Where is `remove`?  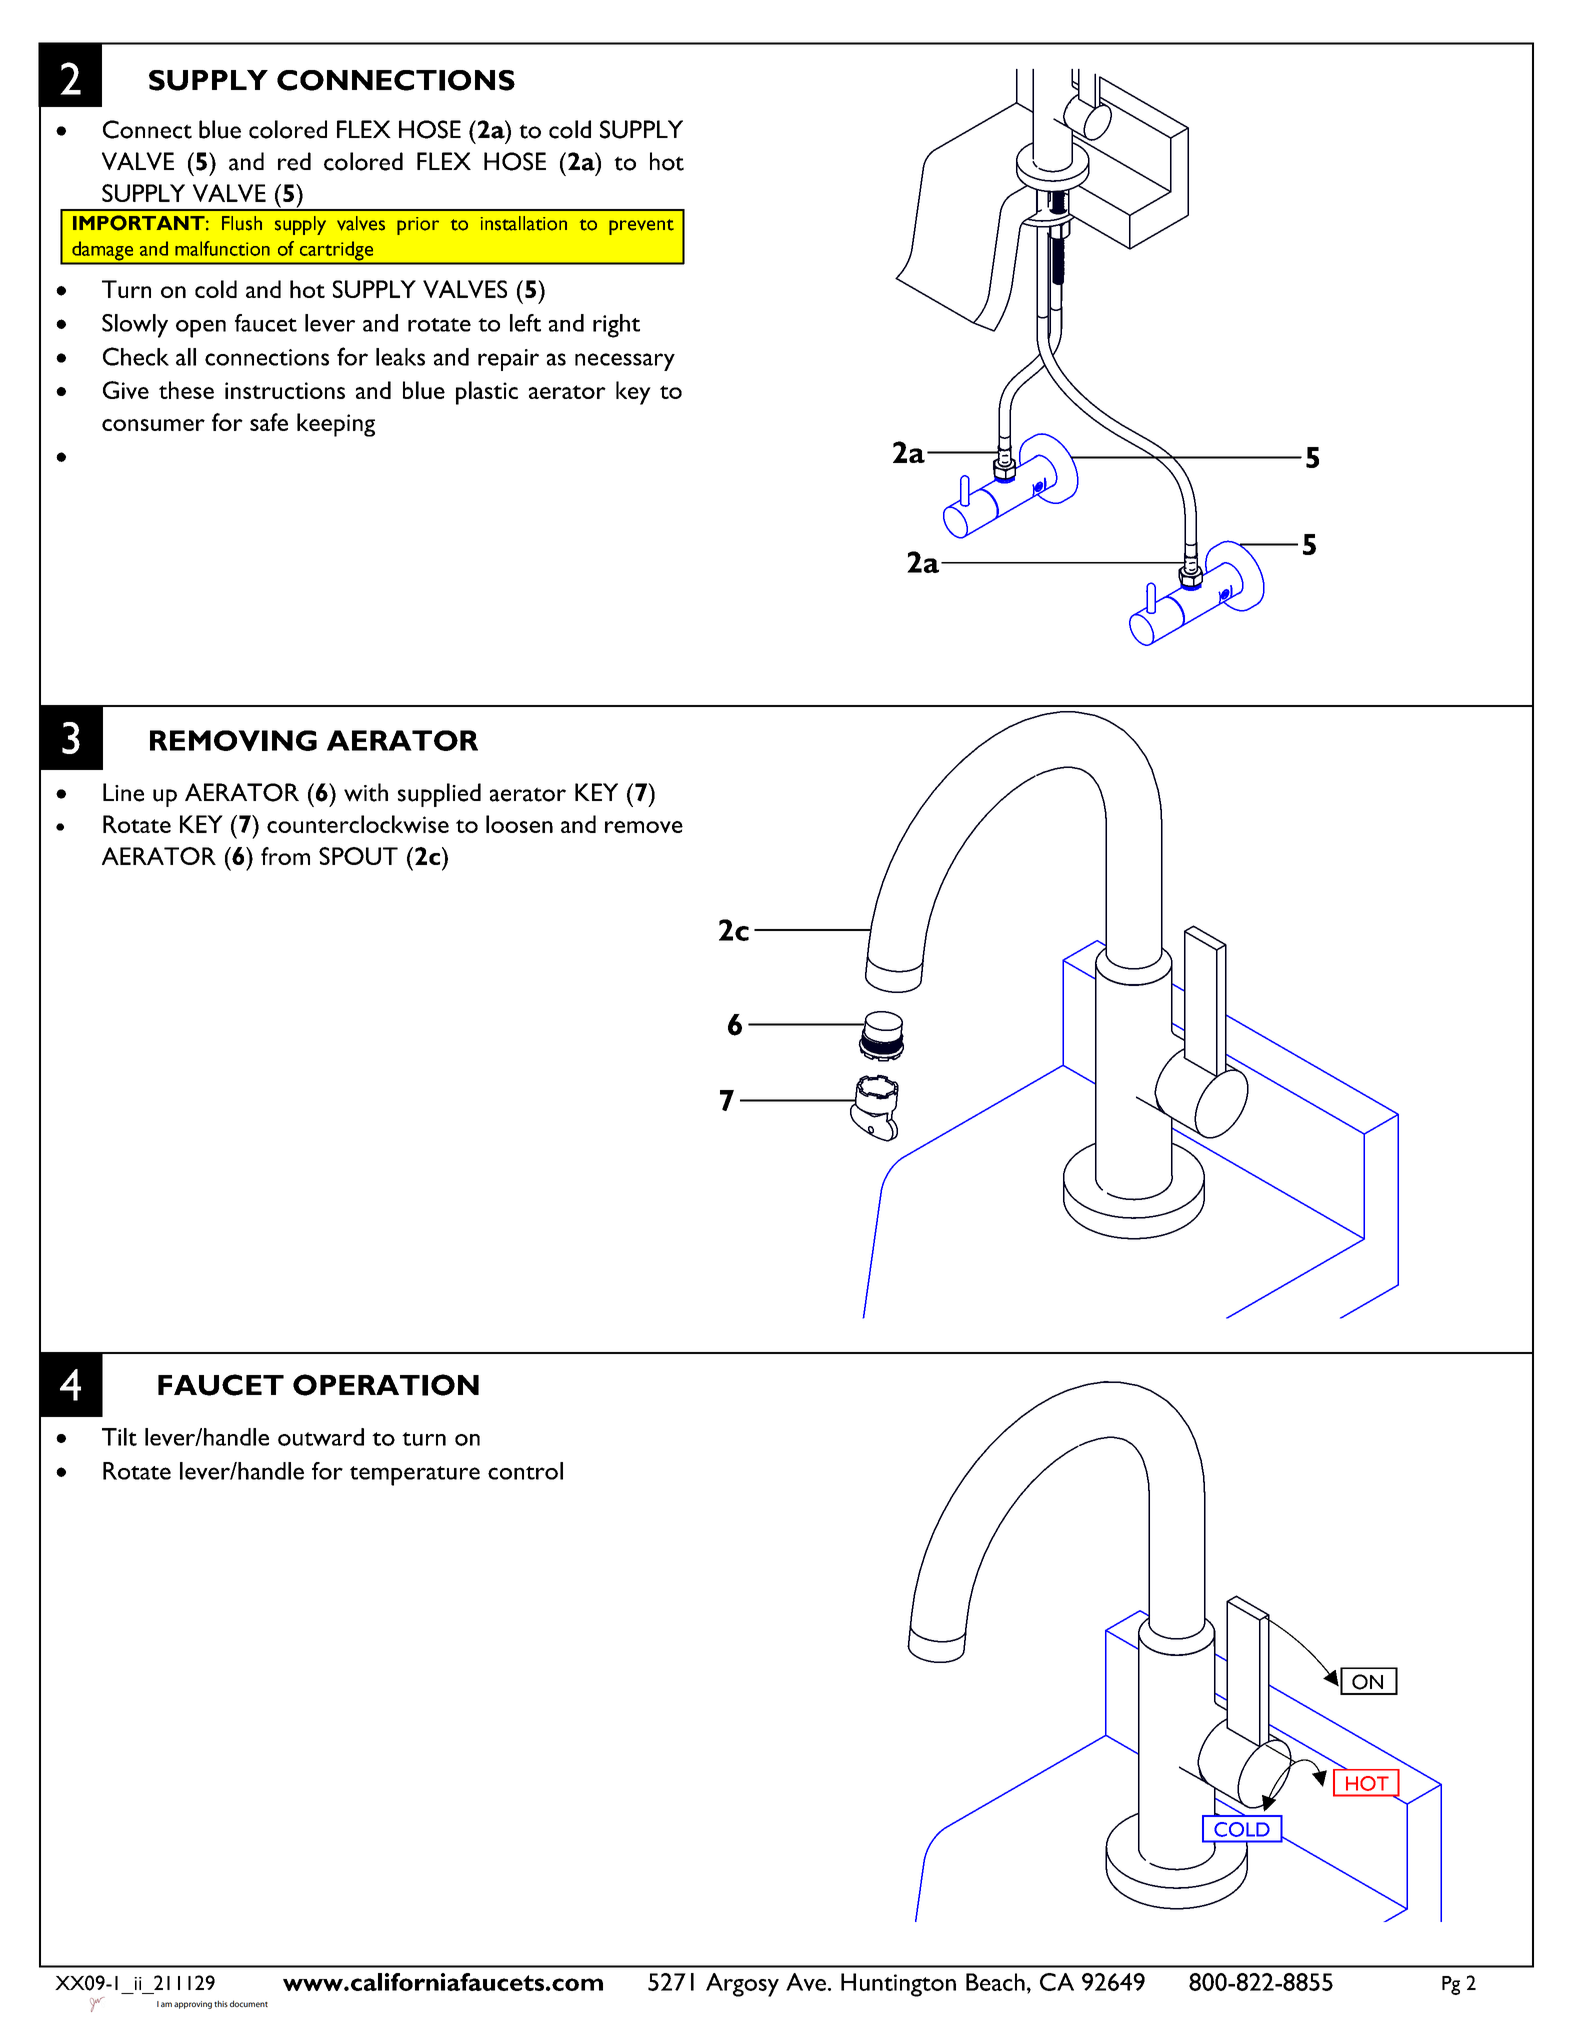
remove is located at coordinates (644, 827).
